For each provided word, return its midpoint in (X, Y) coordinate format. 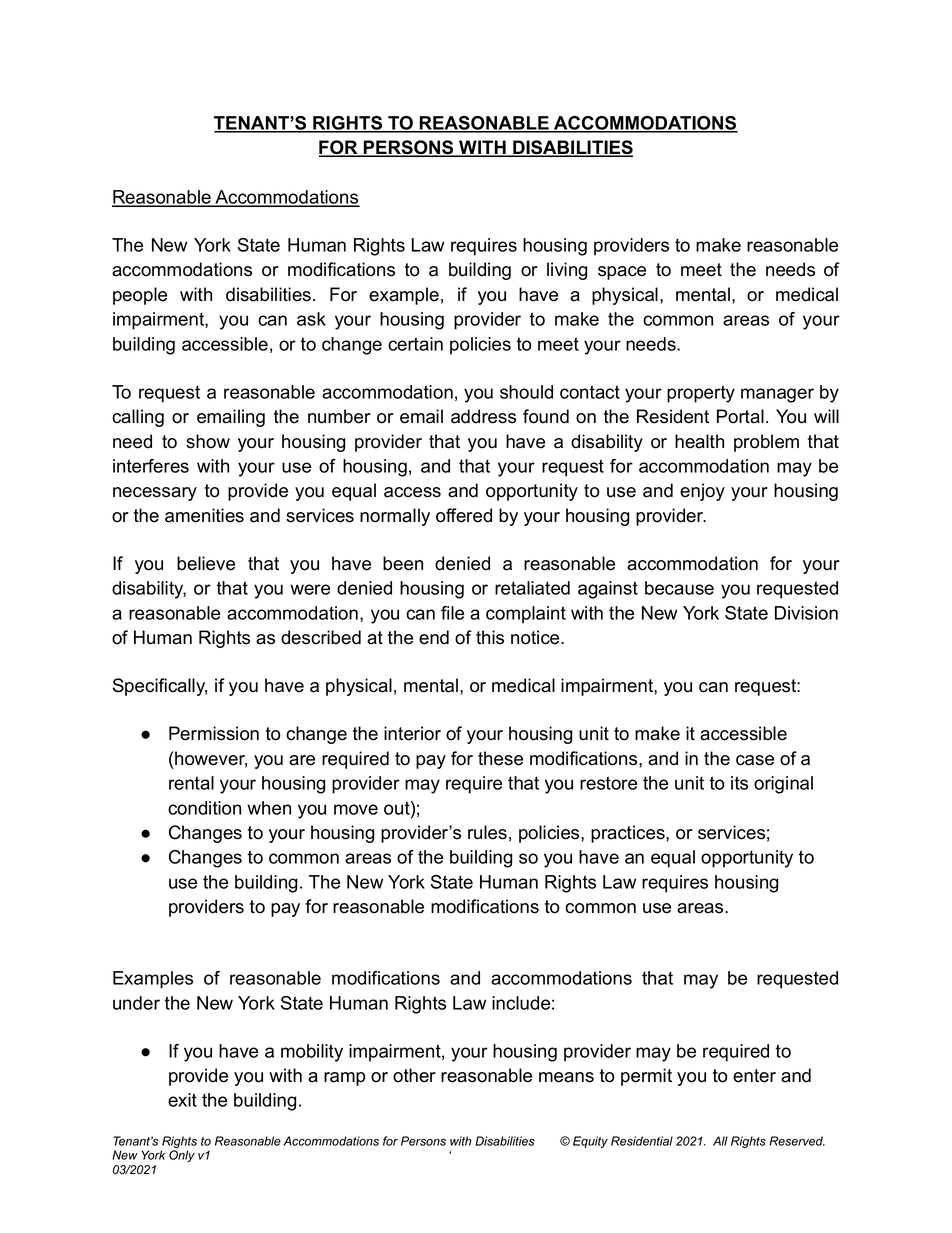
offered (464, 515)
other (414, 1075)
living (567, 271)
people (140, 296)
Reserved (797, 1141)
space (622, 273)
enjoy (702, 492)
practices (629, 834)
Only (182, 1156)
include (521, 1003)
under (136, 1003)
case (755, 760)
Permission (214, 733)
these (500, 758)
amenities (204, 515)
